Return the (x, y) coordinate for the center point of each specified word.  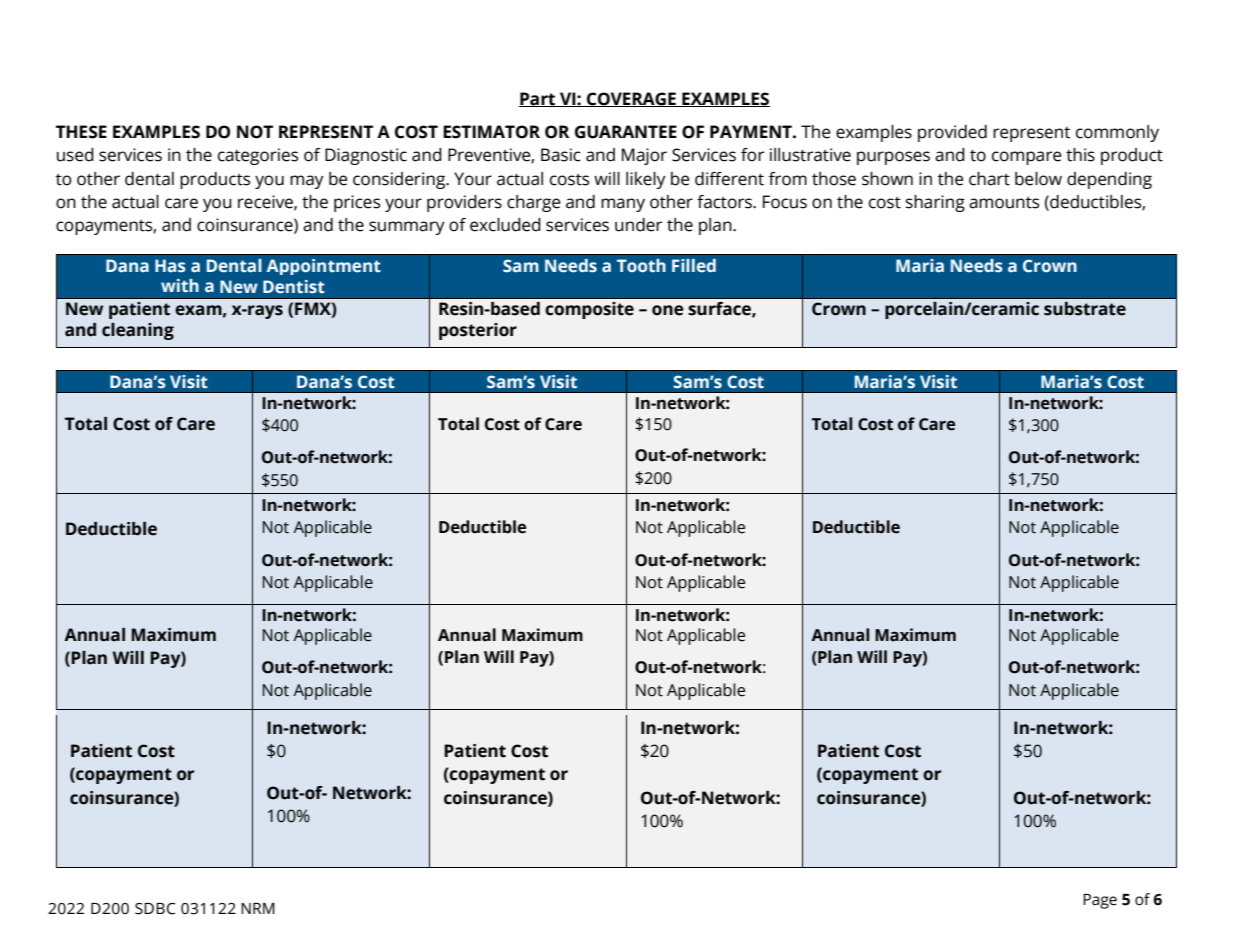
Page (1100, 901)
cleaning (138, 331)
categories (258, 156)
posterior (478, 331)
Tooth (641, 266)
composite (589, 310)
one (668, 310)
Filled (694, 266)
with (180, 286)
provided (952, 133)
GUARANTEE (626, 132)
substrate (1085, 309)
